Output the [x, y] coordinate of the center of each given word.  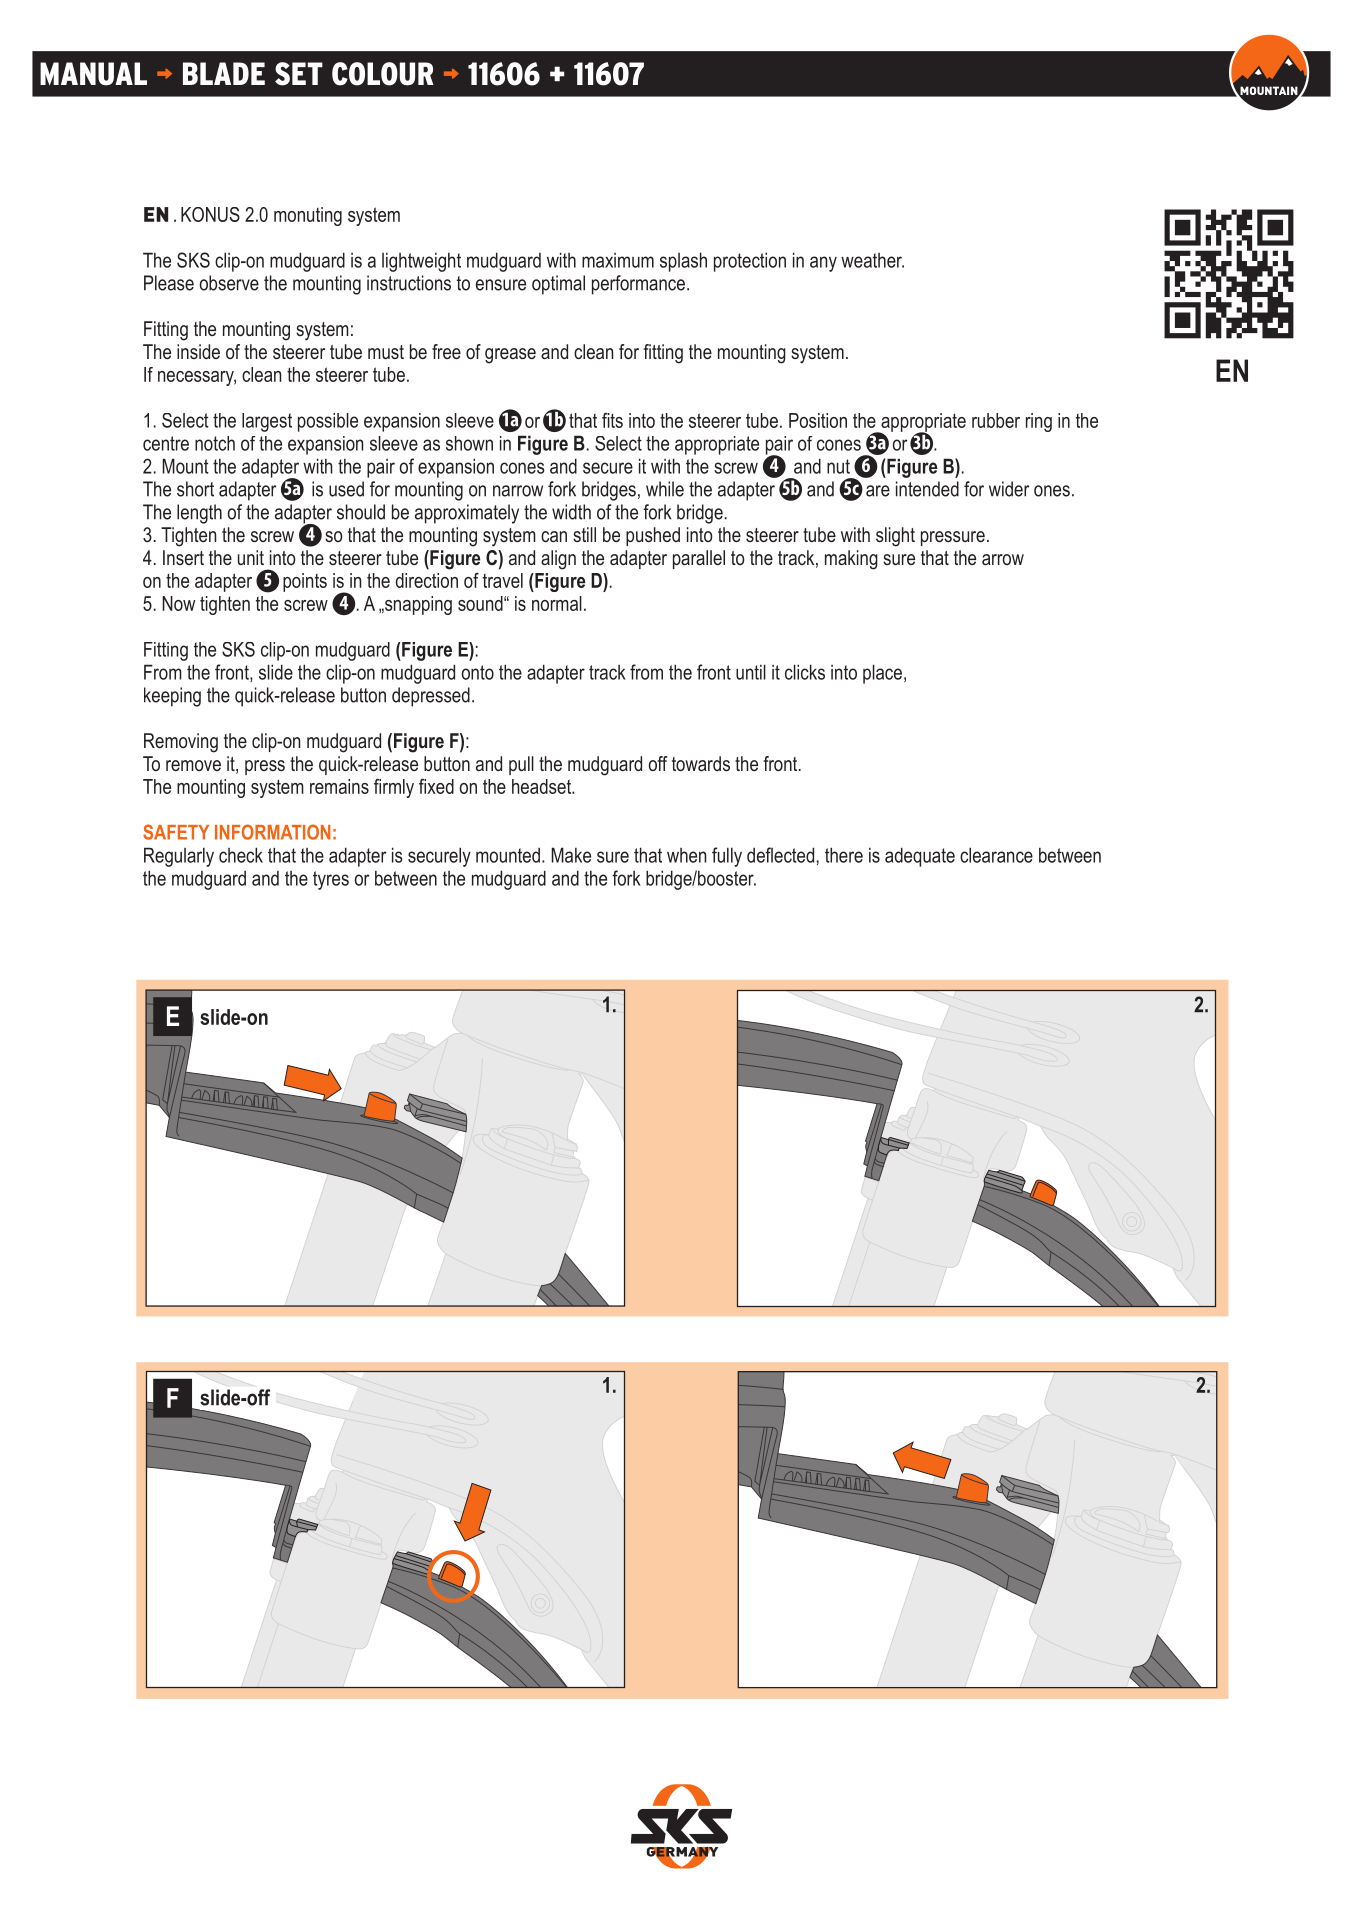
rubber [996, 420]
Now [178, 603]
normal [557, 603]
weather [872, 260]
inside [198, 351]
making [851, 560]
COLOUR [383, 74]
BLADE [224, 73]
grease [510, 356]
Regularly [179, 857]
